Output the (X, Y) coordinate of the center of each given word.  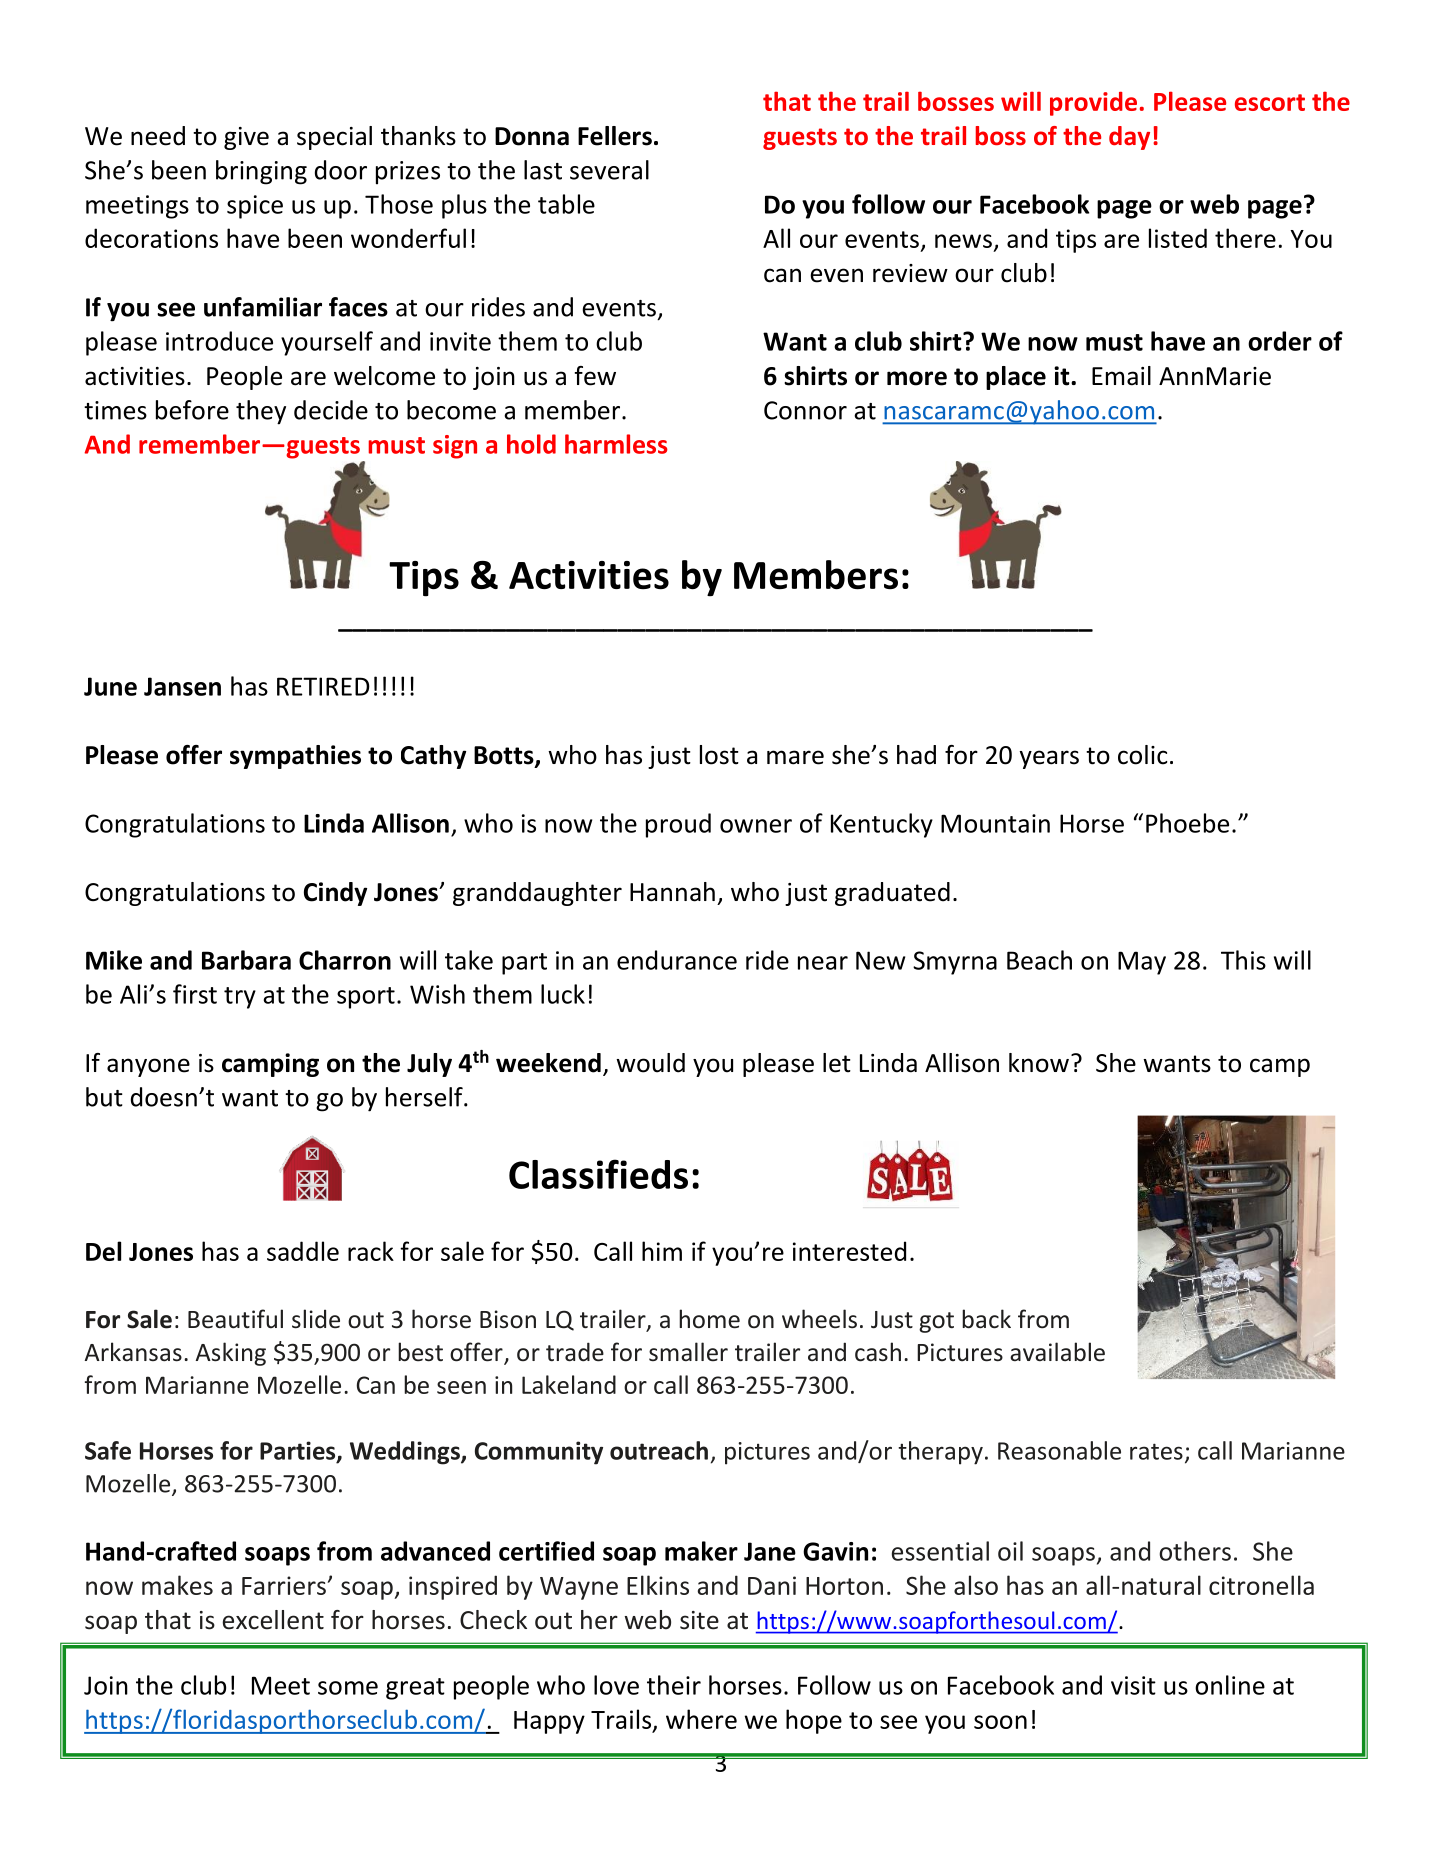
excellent (273, 1620)
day (1129, 138)
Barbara (246, 960)
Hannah (672, 892)
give (246, 138)
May (1142, 963)
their (674, 1685)
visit (1133, 1685)
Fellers (615, 136)
